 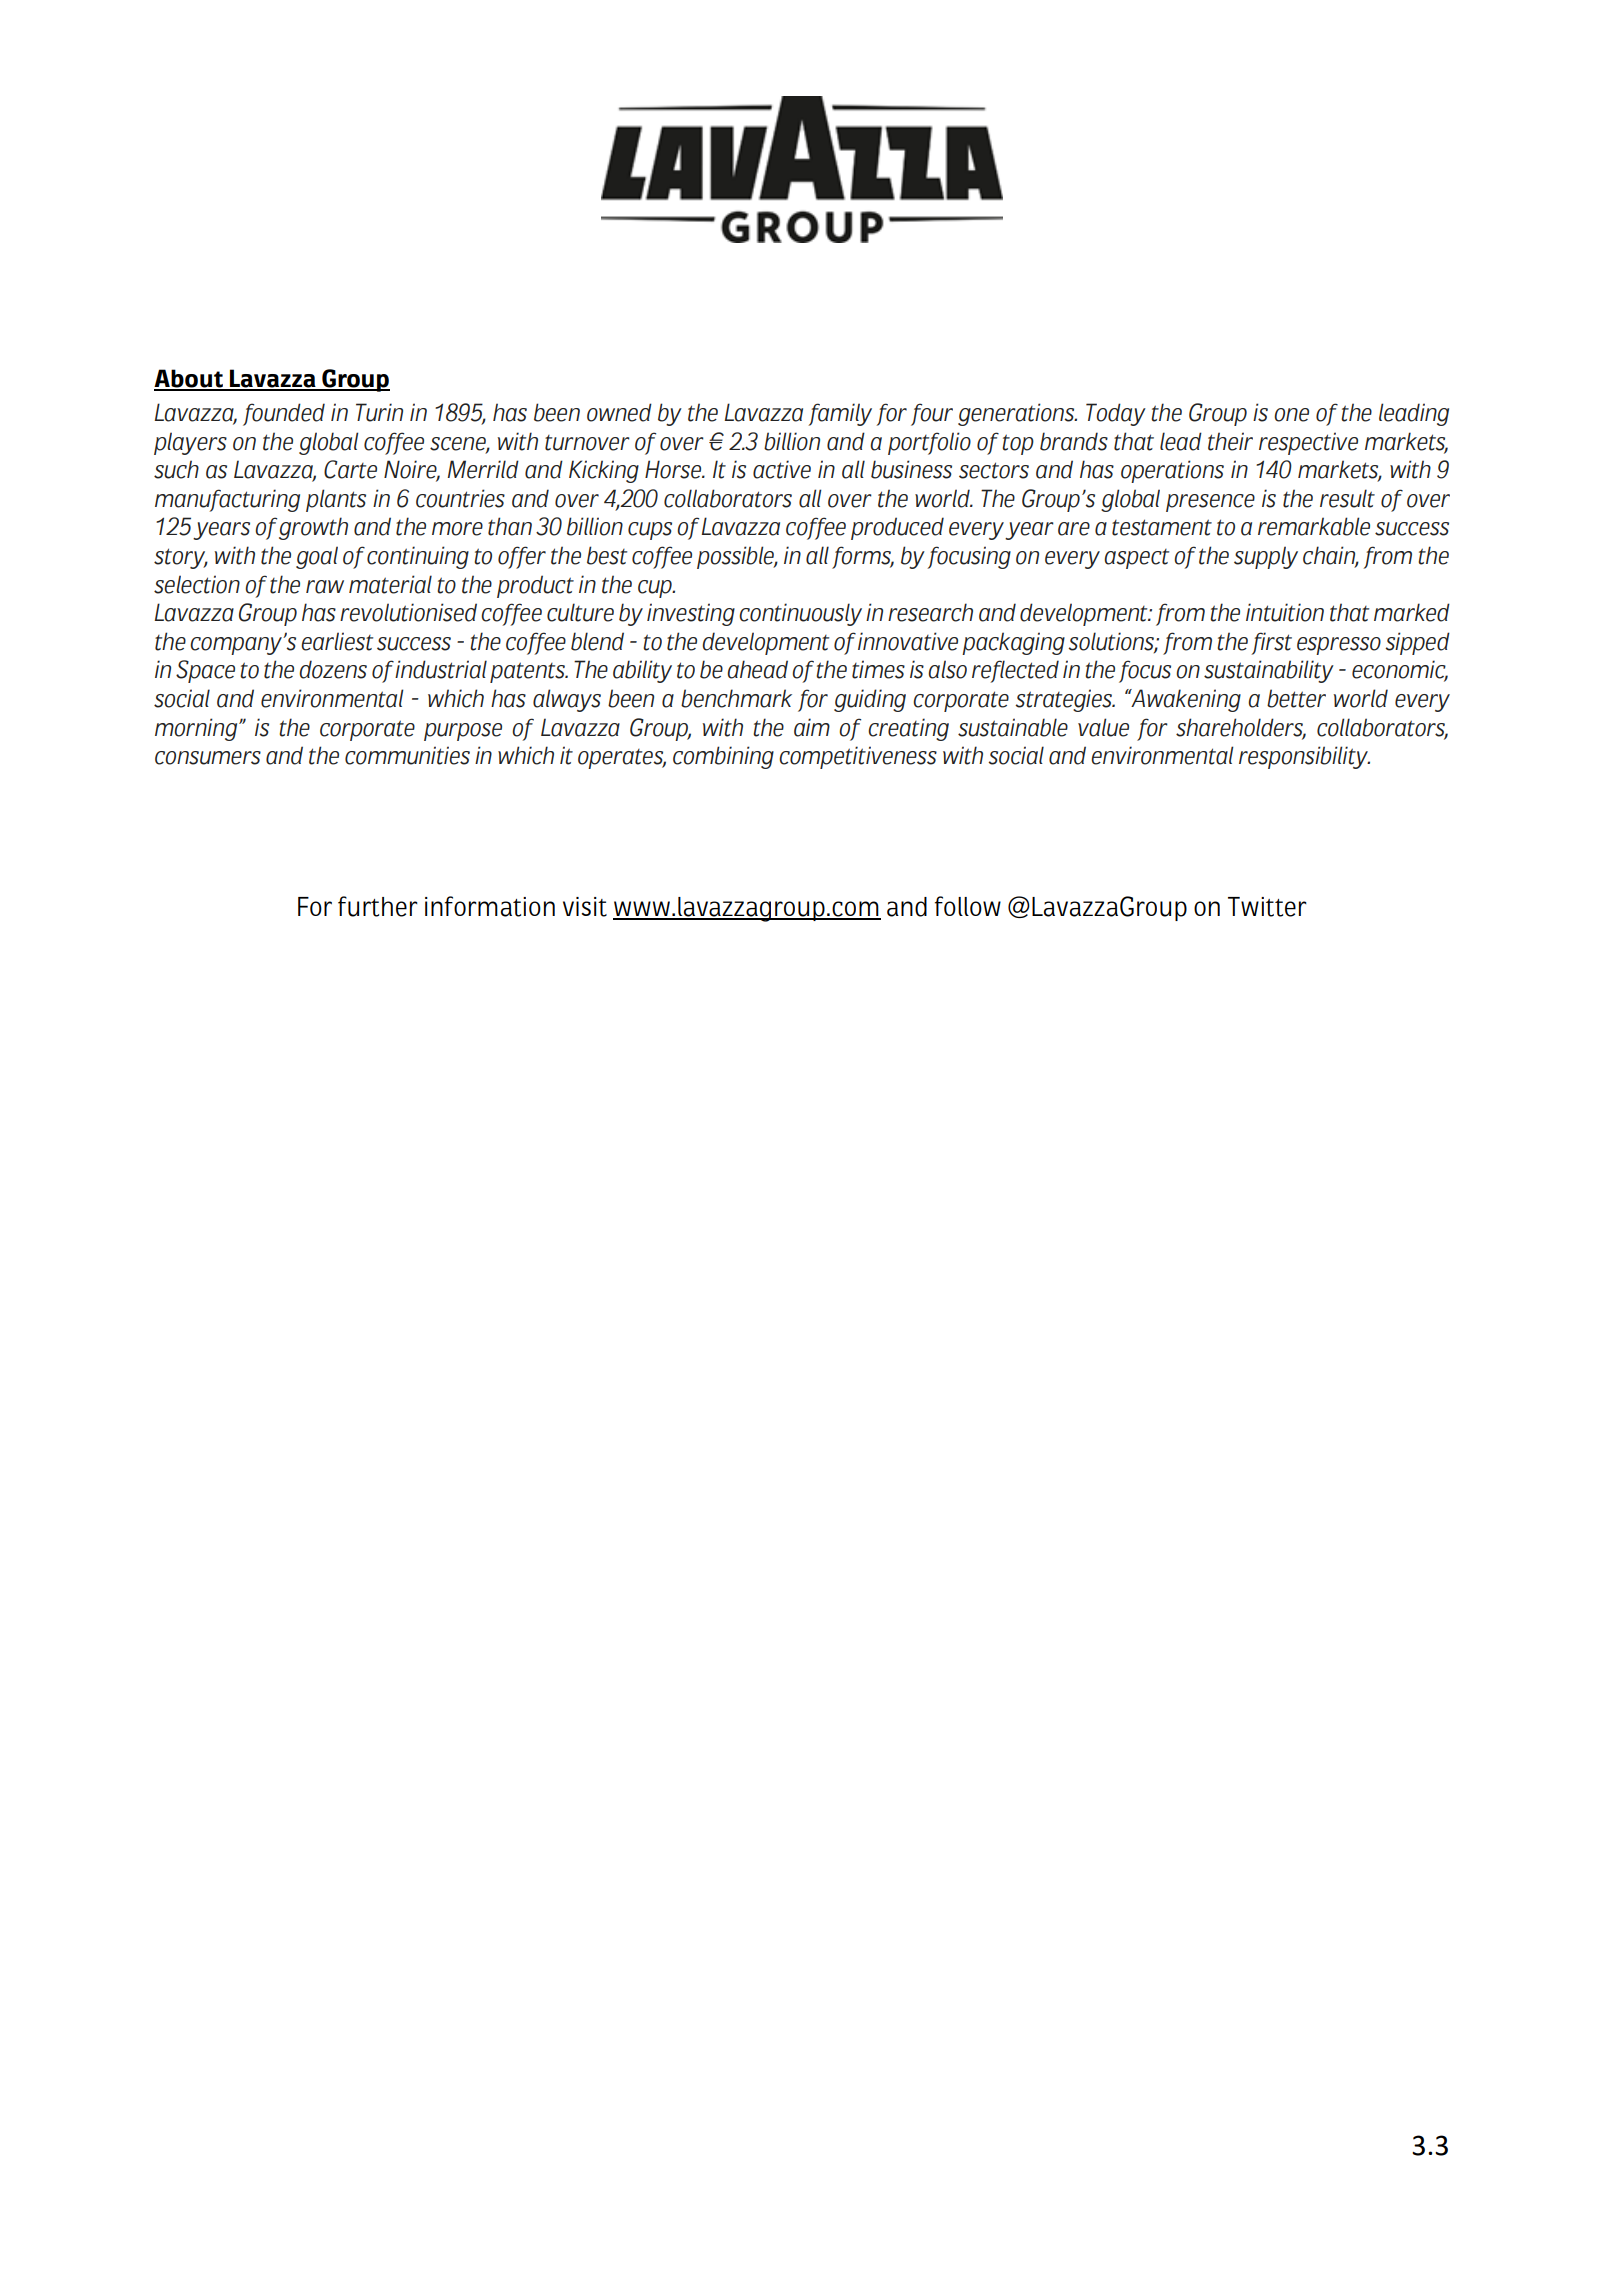 What do you see at coordinates (333, 669) in the screenshot?
I see `dozens` at bounding box center [333, 669].
